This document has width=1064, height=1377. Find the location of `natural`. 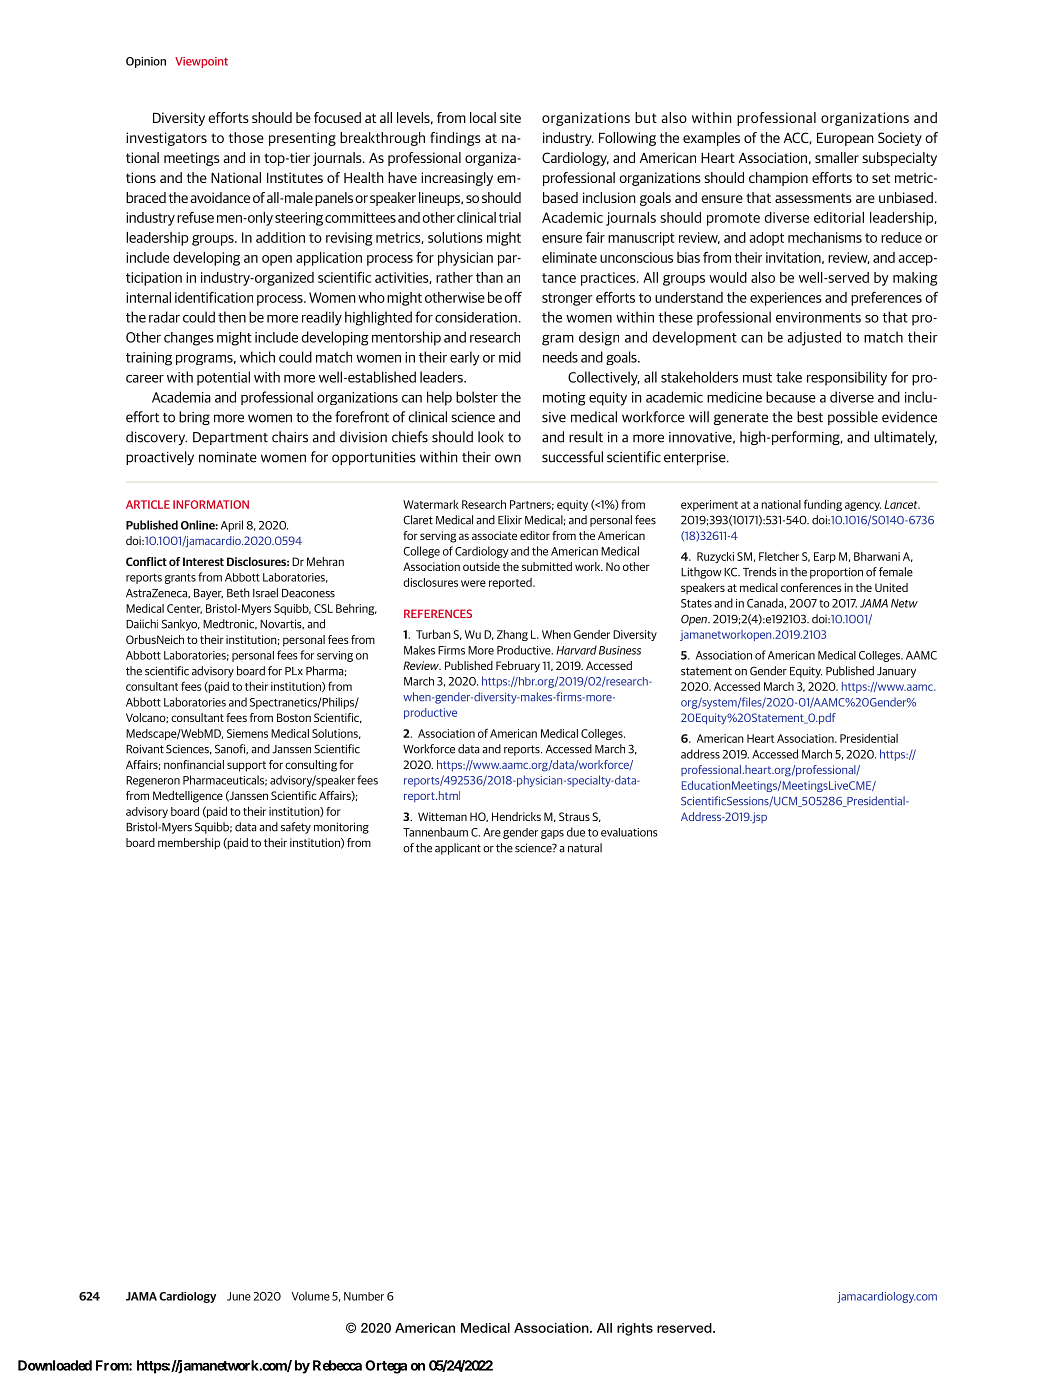

natural is located at coordinates (585, 848).
